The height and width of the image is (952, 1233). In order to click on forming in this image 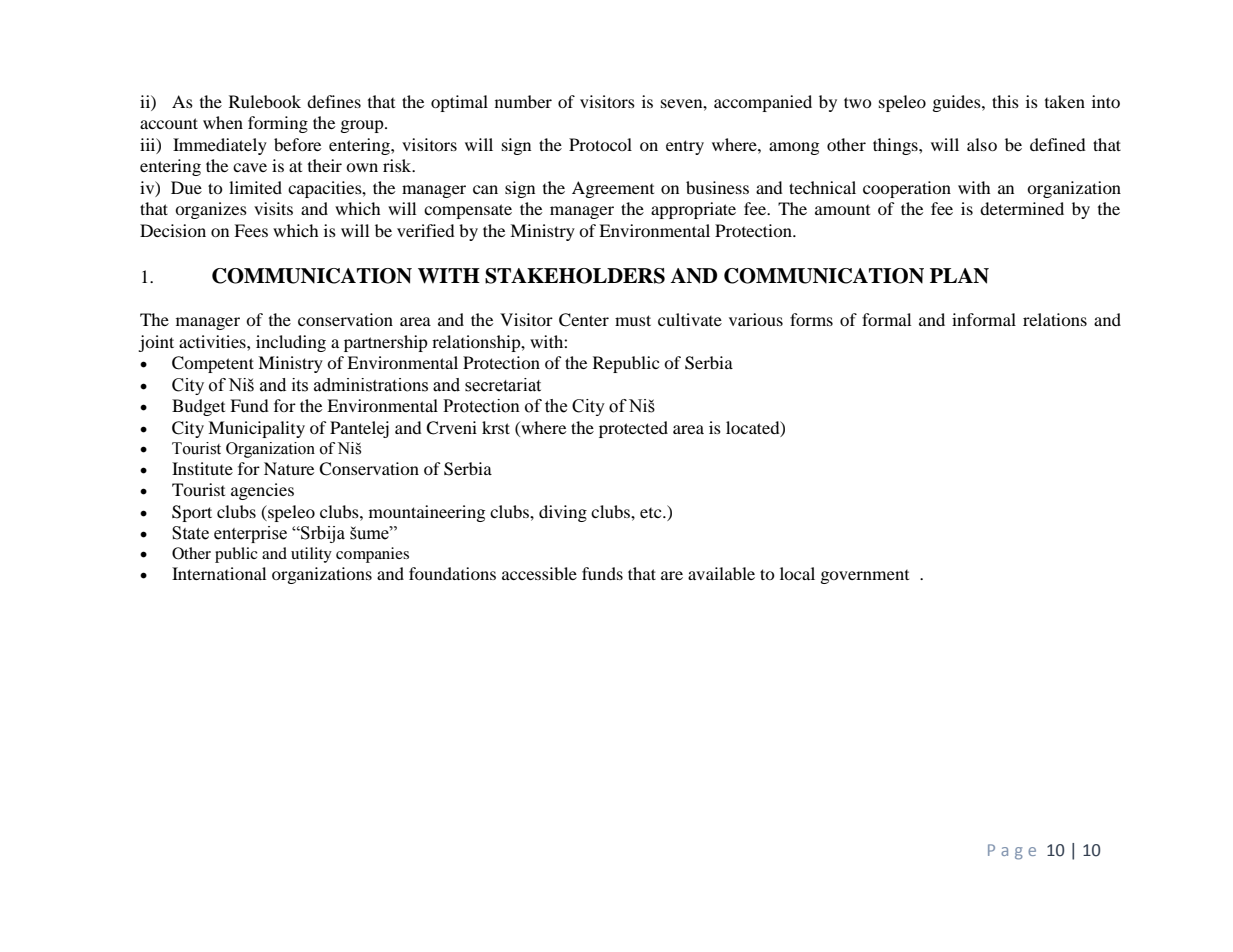, I will do `click(278, 124)`.
